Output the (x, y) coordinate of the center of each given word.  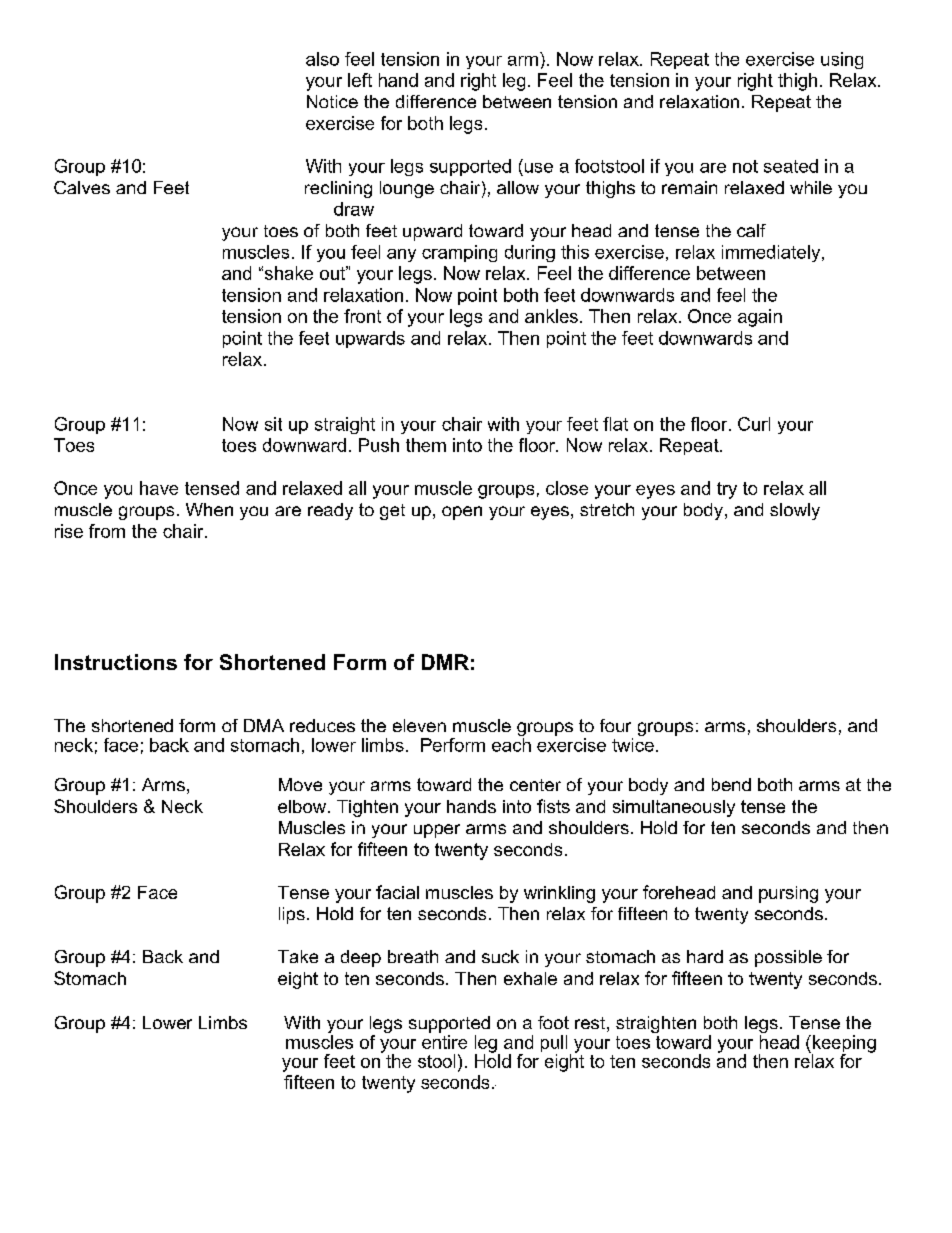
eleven (419, 725)
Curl (754, 424)
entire (444, 1042)
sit (273, 424)
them (426, 445)
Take (298, 956)
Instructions (116, 662)
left (360, 80)
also (322, 59)
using (842, 60)
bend (731, 784)
